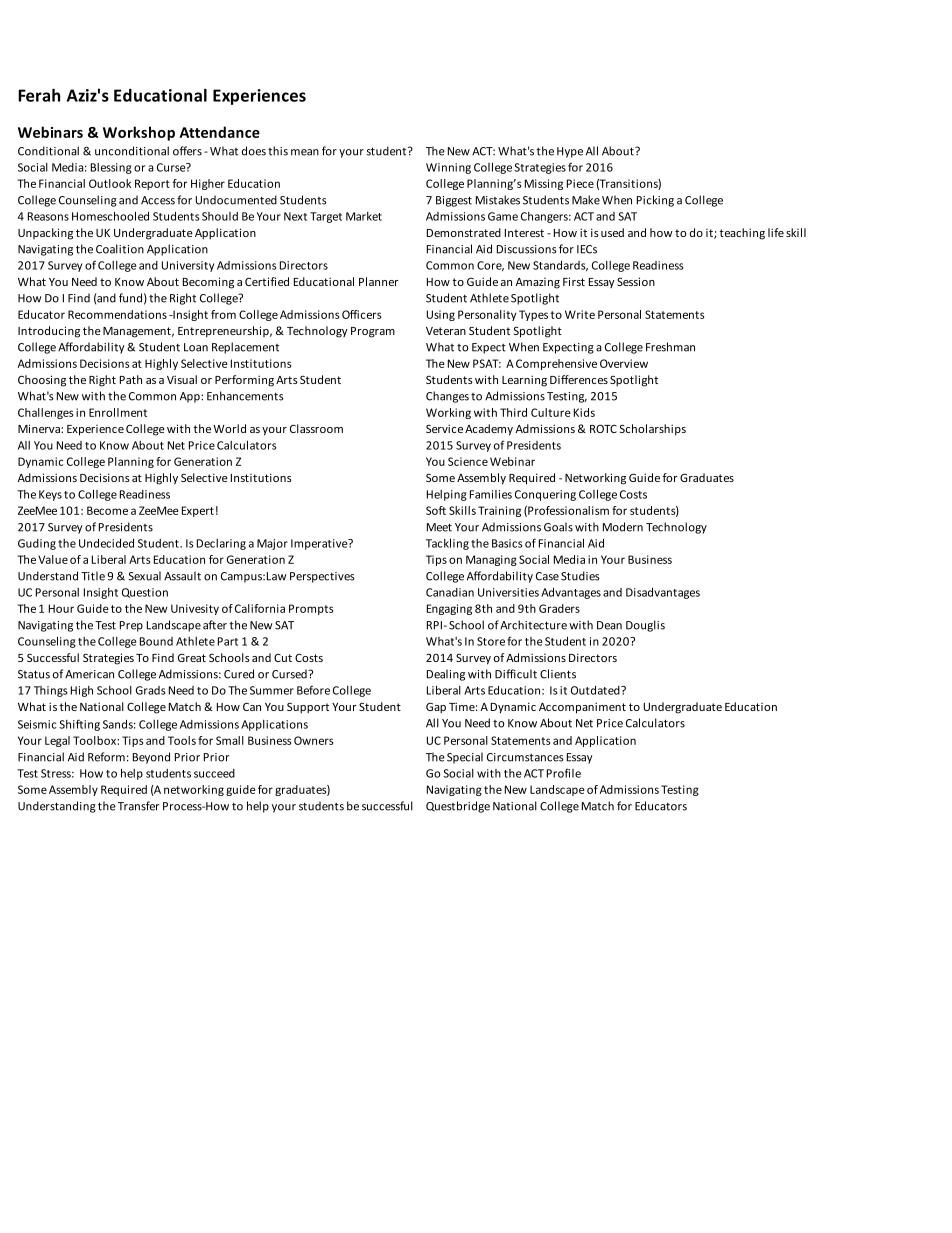 This document has width=952, height=1233. Describe the element at coordinates (653, 430) in the document. I see `Scholarships` at that location.
